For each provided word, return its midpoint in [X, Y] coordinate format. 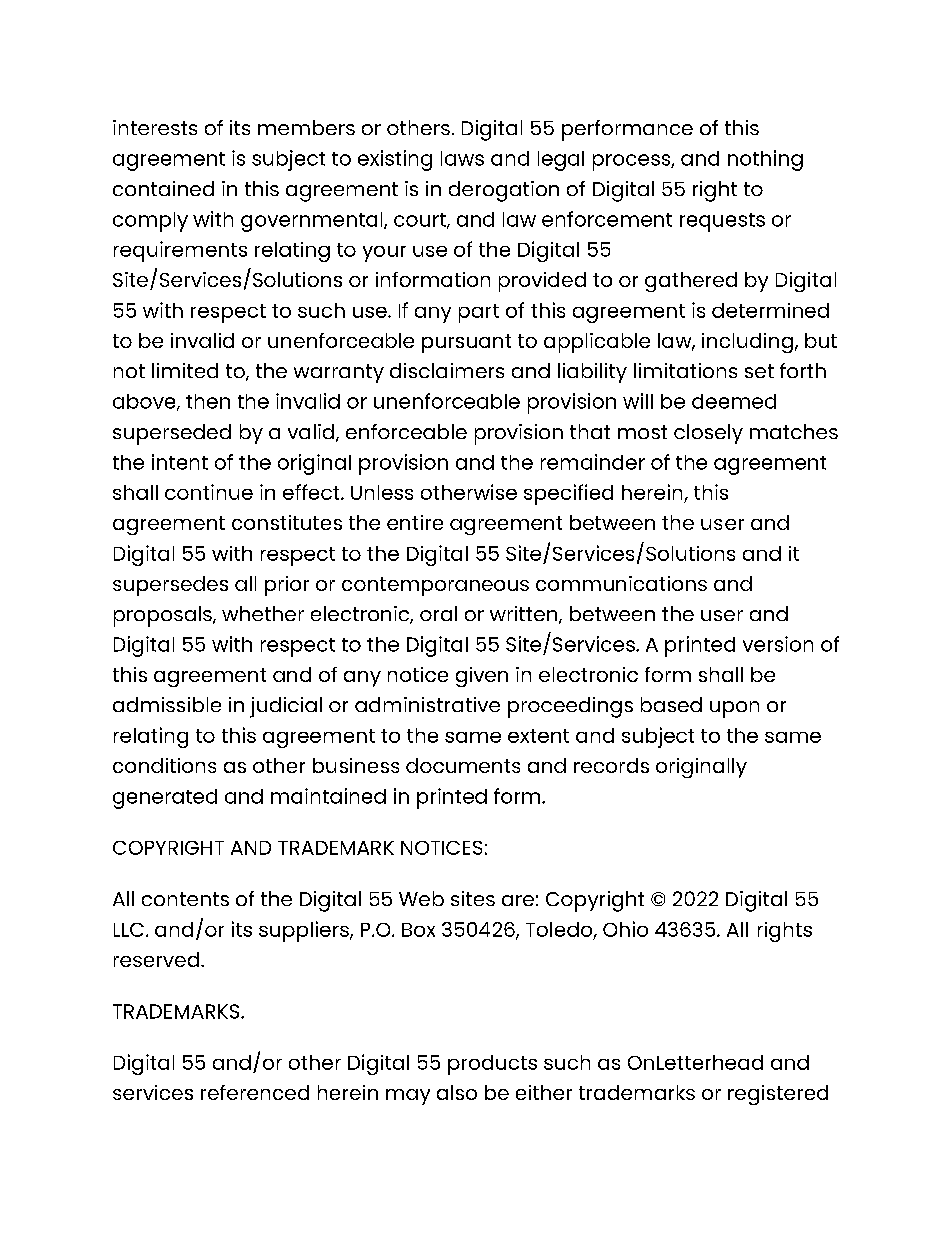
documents [463, 765]
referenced [255, 1092]
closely [708, 434]
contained [163, 188]
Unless [382, 492]
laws [462, 158]
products [492, 1065]
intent [180, 462]
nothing [765, 160]
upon [734, 709]
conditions [164, 765]
